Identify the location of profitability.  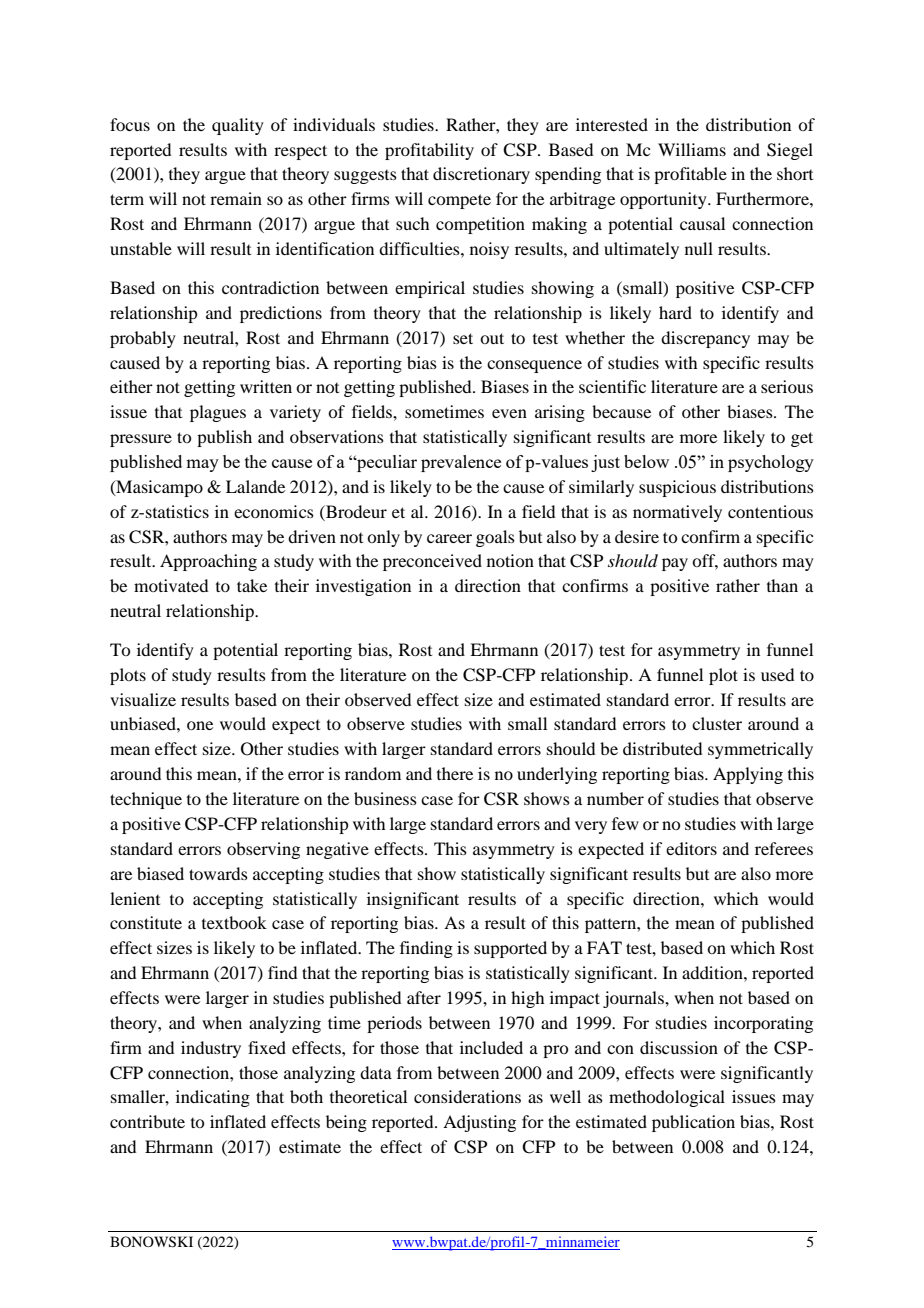
(429, 151).
